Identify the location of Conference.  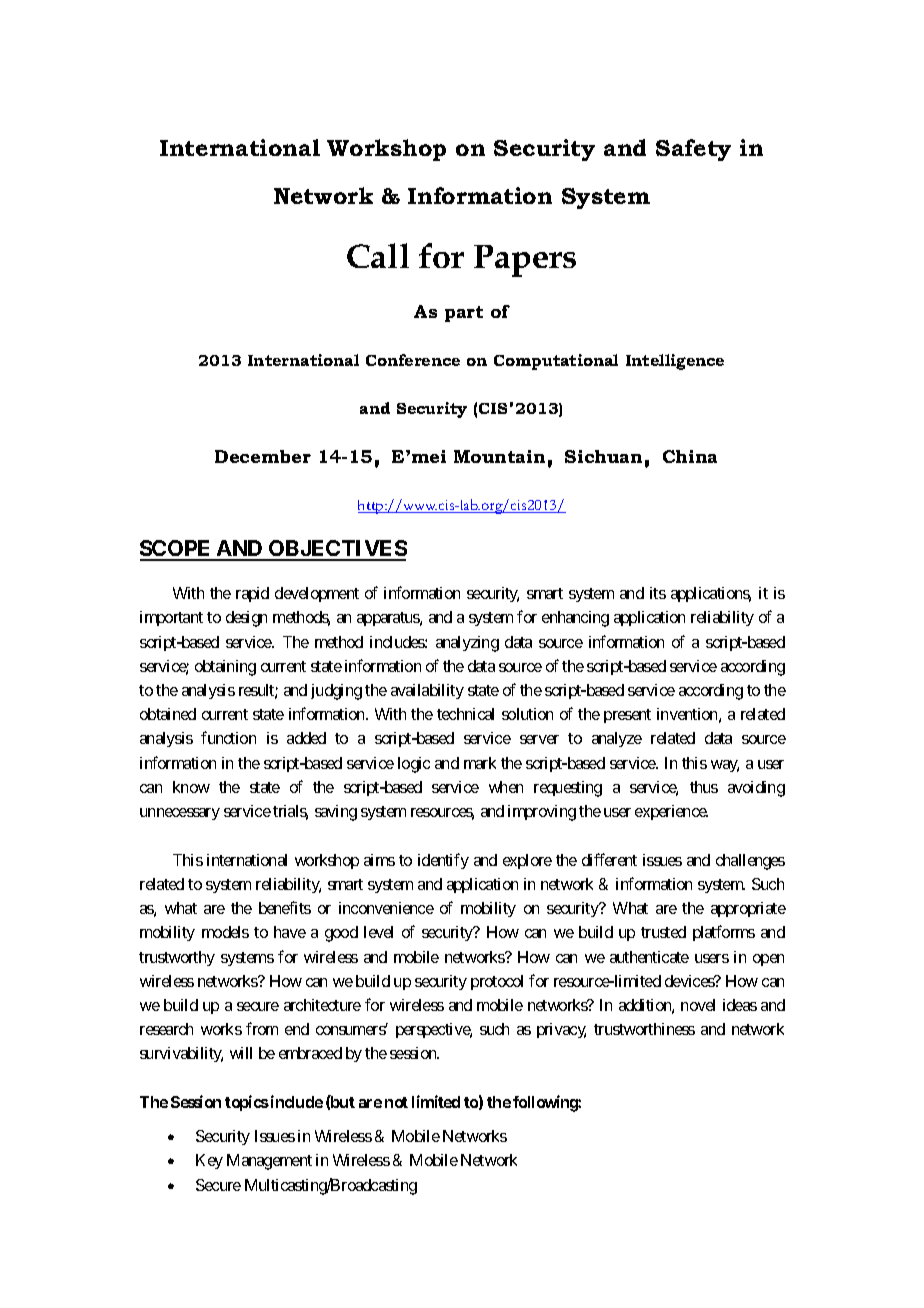
(413, 360).
